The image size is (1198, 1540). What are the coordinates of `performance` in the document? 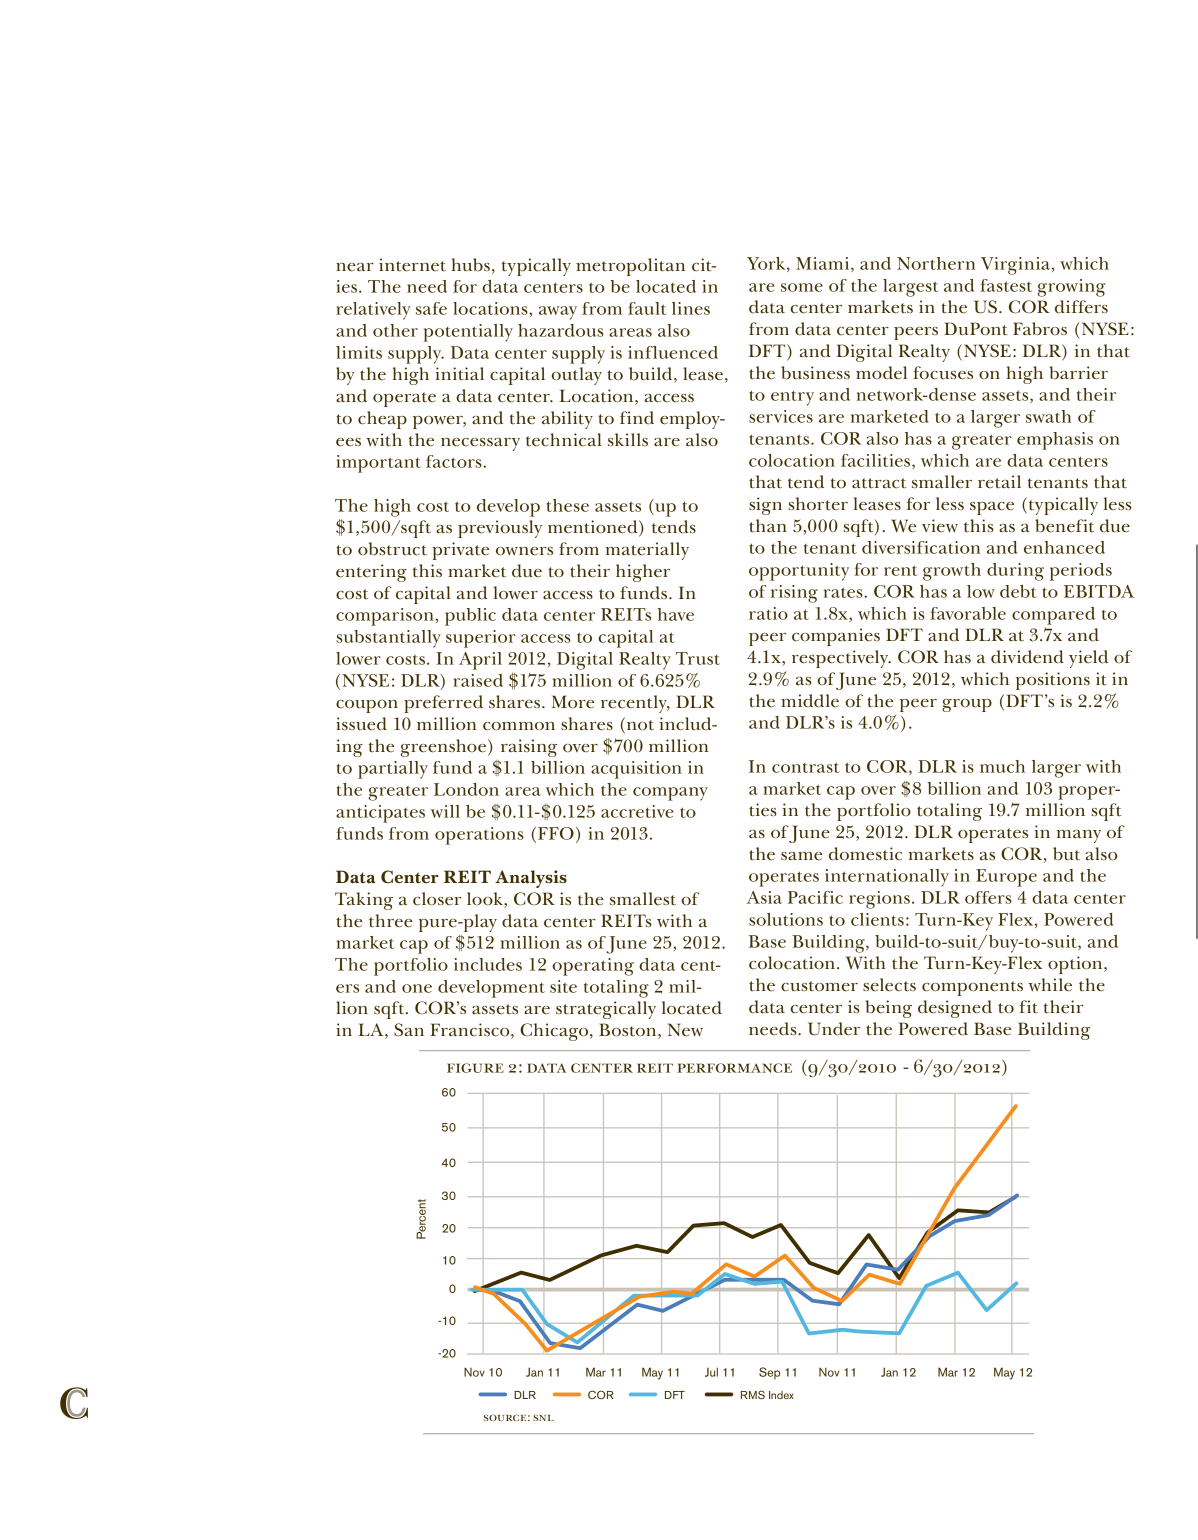 It's located at (734, 1068).
